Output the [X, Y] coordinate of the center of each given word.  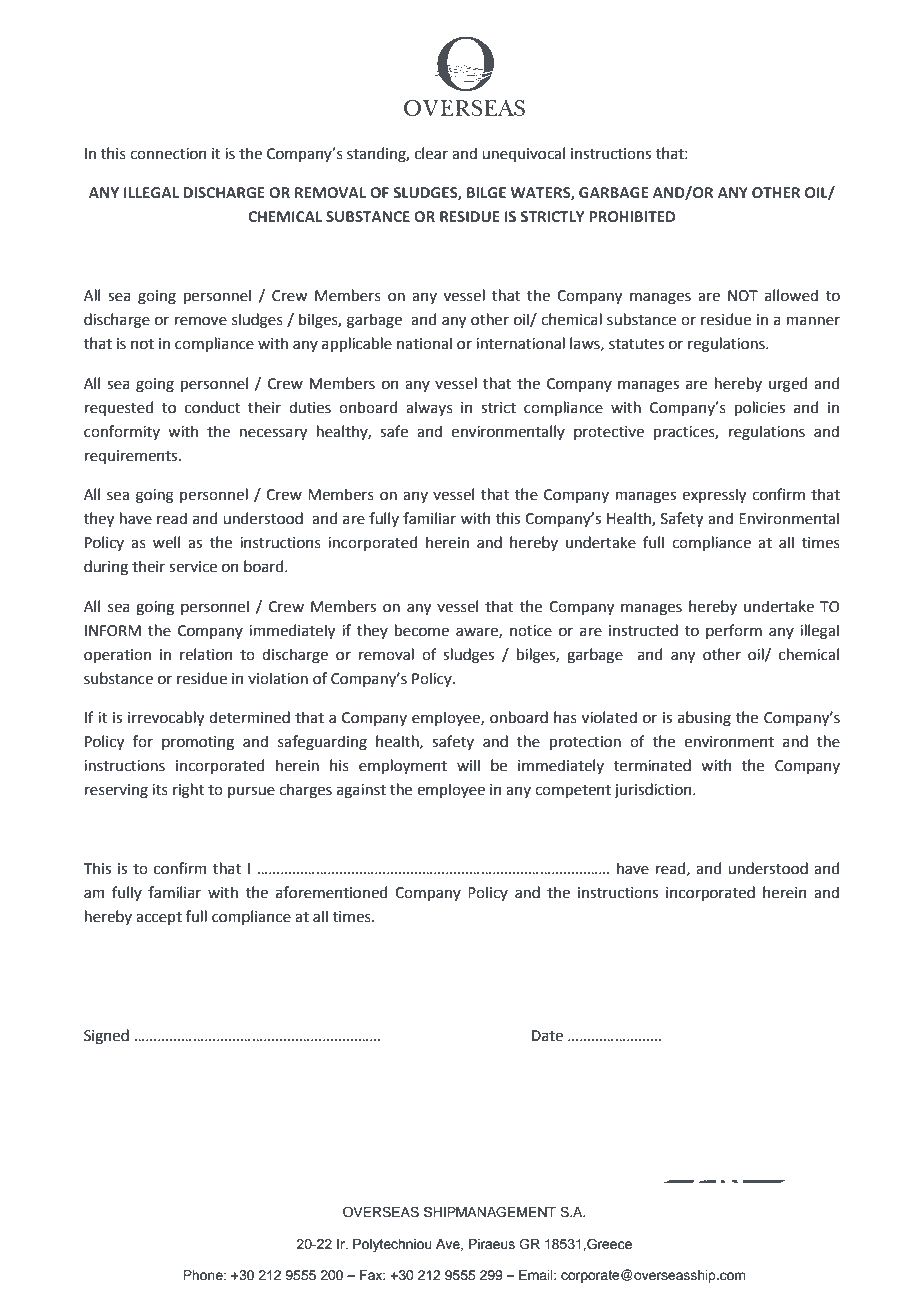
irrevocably [166, 718]
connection [168, 154]
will [468, 765]
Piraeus [492, 1244]
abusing [704, 719]
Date [547, 1036]
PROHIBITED [632, 216]
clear [431, 153]
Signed [106, 1037]
